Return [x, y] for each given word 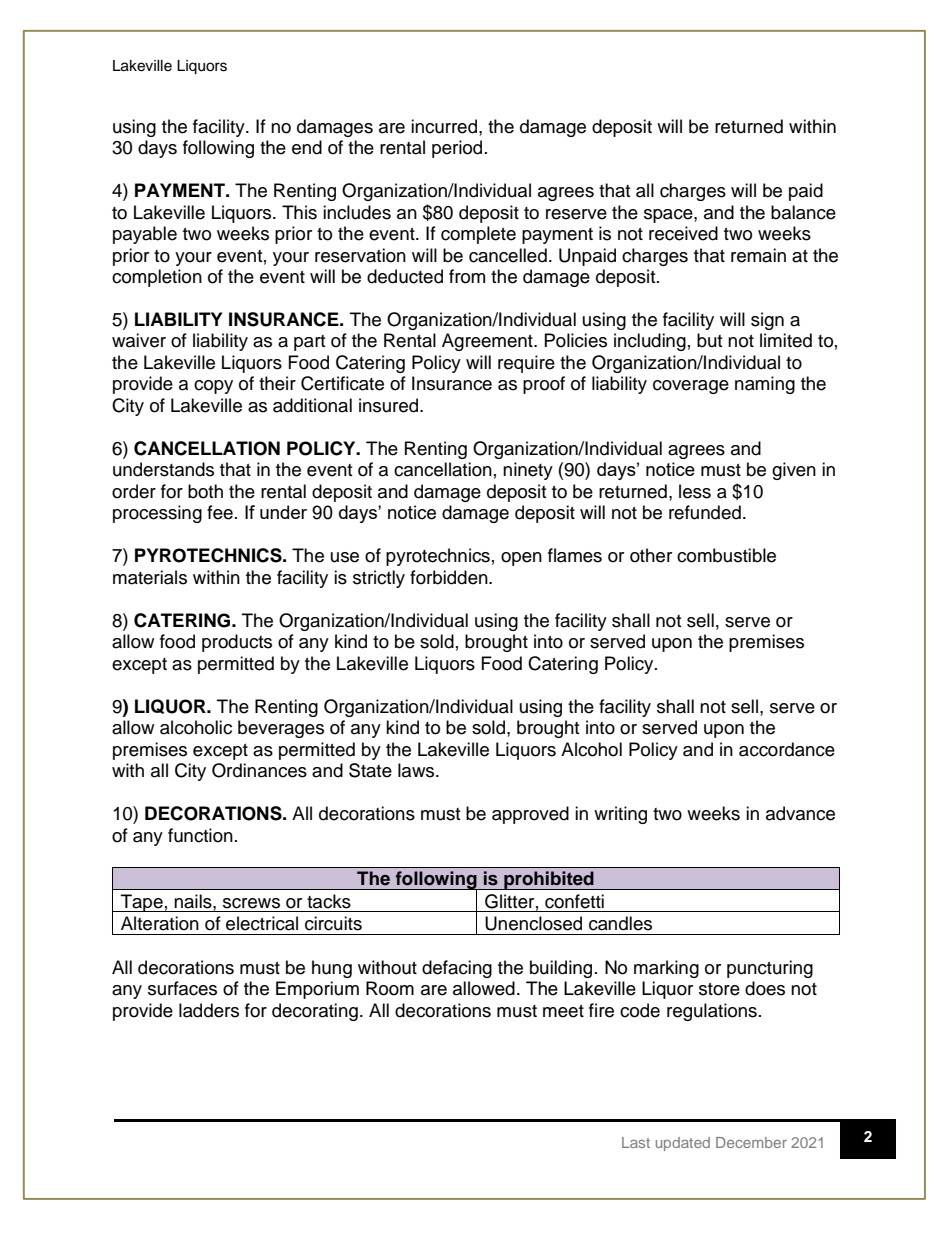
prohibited [549, 880]
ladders [209, 1010]
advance [800, 813]
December [751, 1142]
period [457, 149]
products [237, 643]
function [200, 835]
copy [213, 387]
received [683, 233]
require [526, 364]
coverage [691, 387]
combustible [726, 555]
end [307, 147]
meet [563, 1011]
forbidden [450, 577]
